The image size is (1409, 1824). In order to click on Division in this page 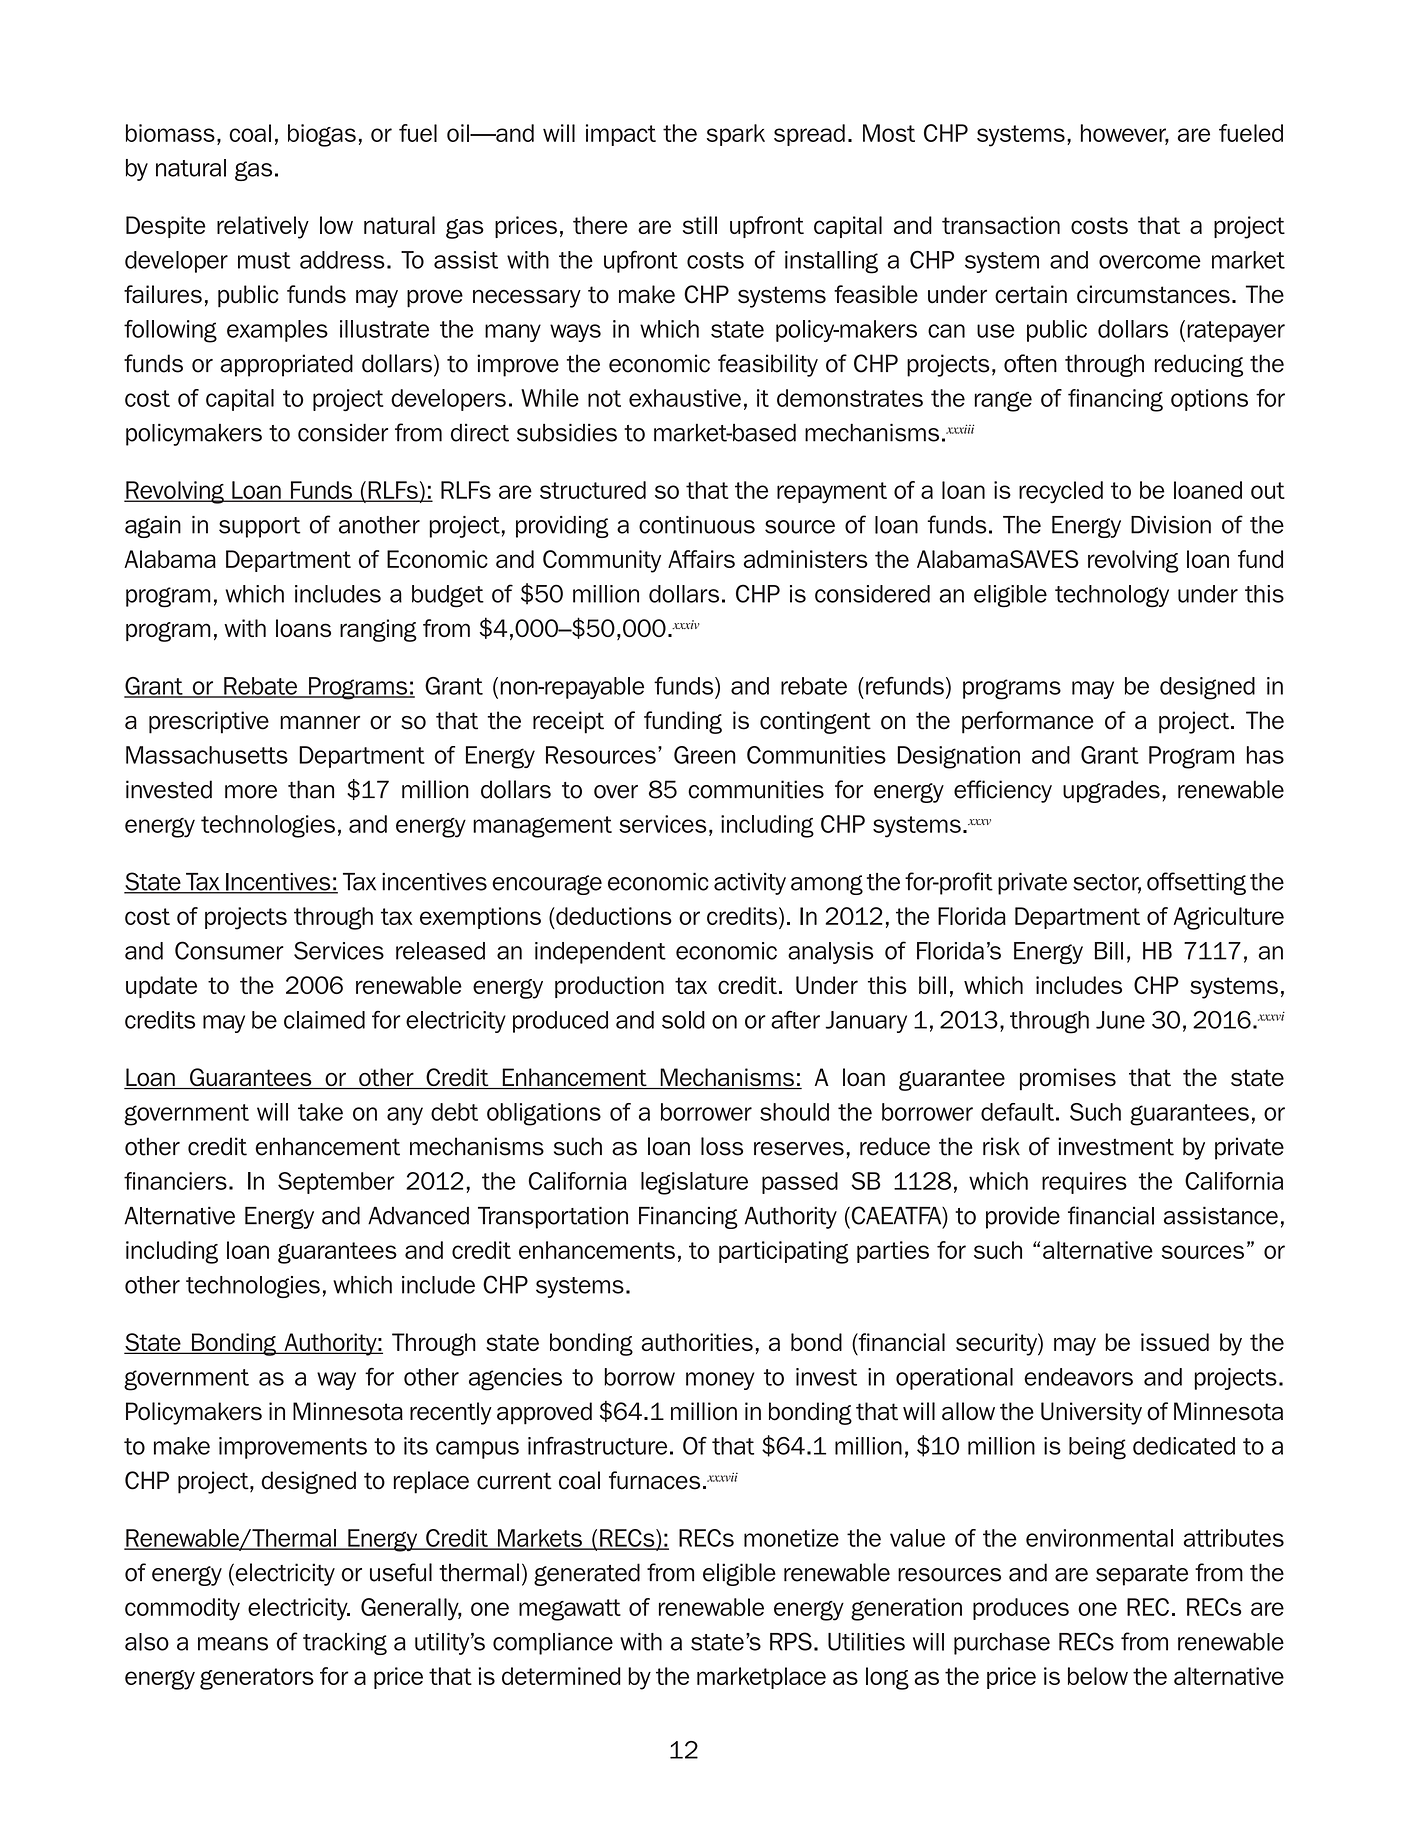, I will do `click(1171, 525)`.
